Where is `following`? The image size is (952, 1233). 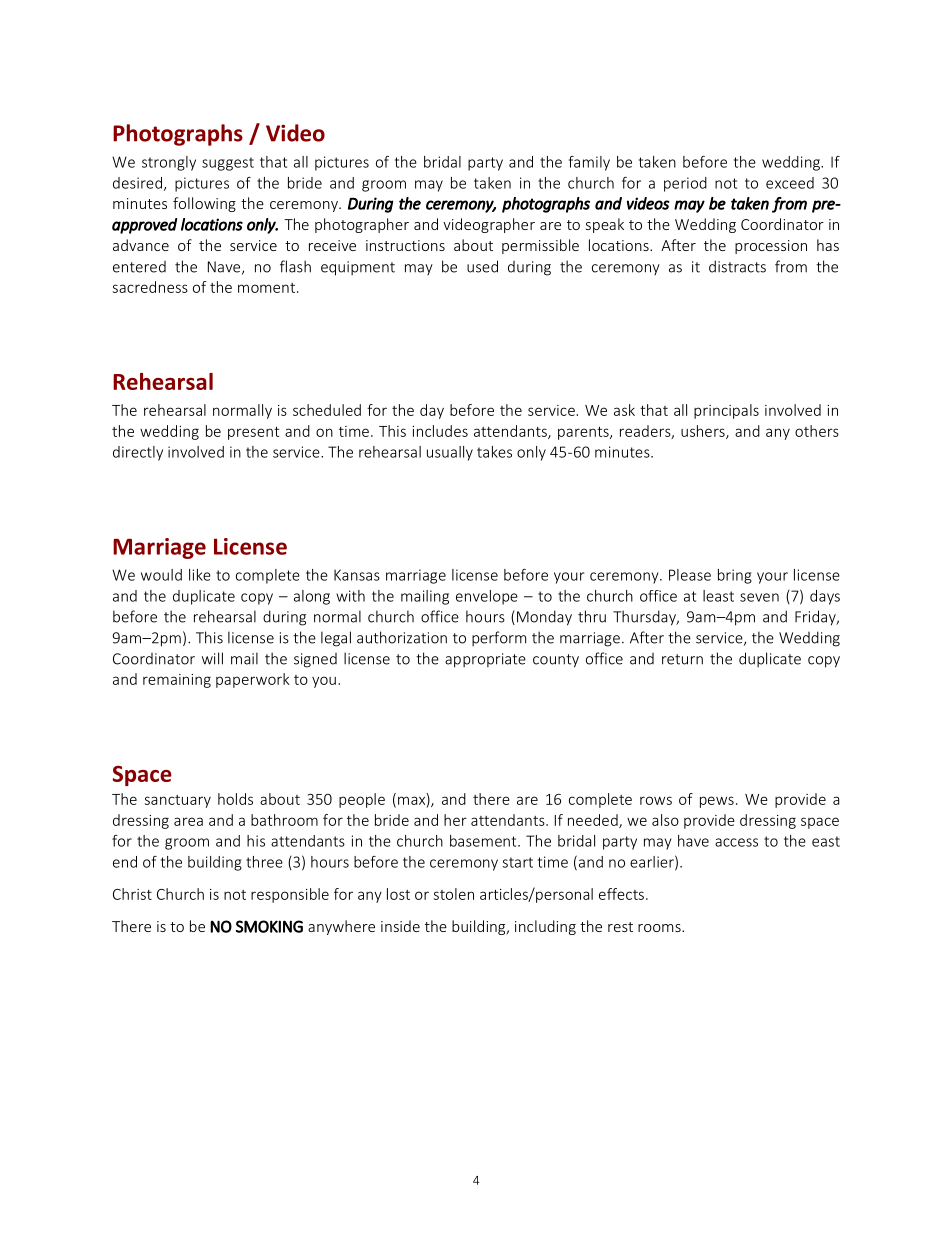
following is located at coordinates (204, 204).
